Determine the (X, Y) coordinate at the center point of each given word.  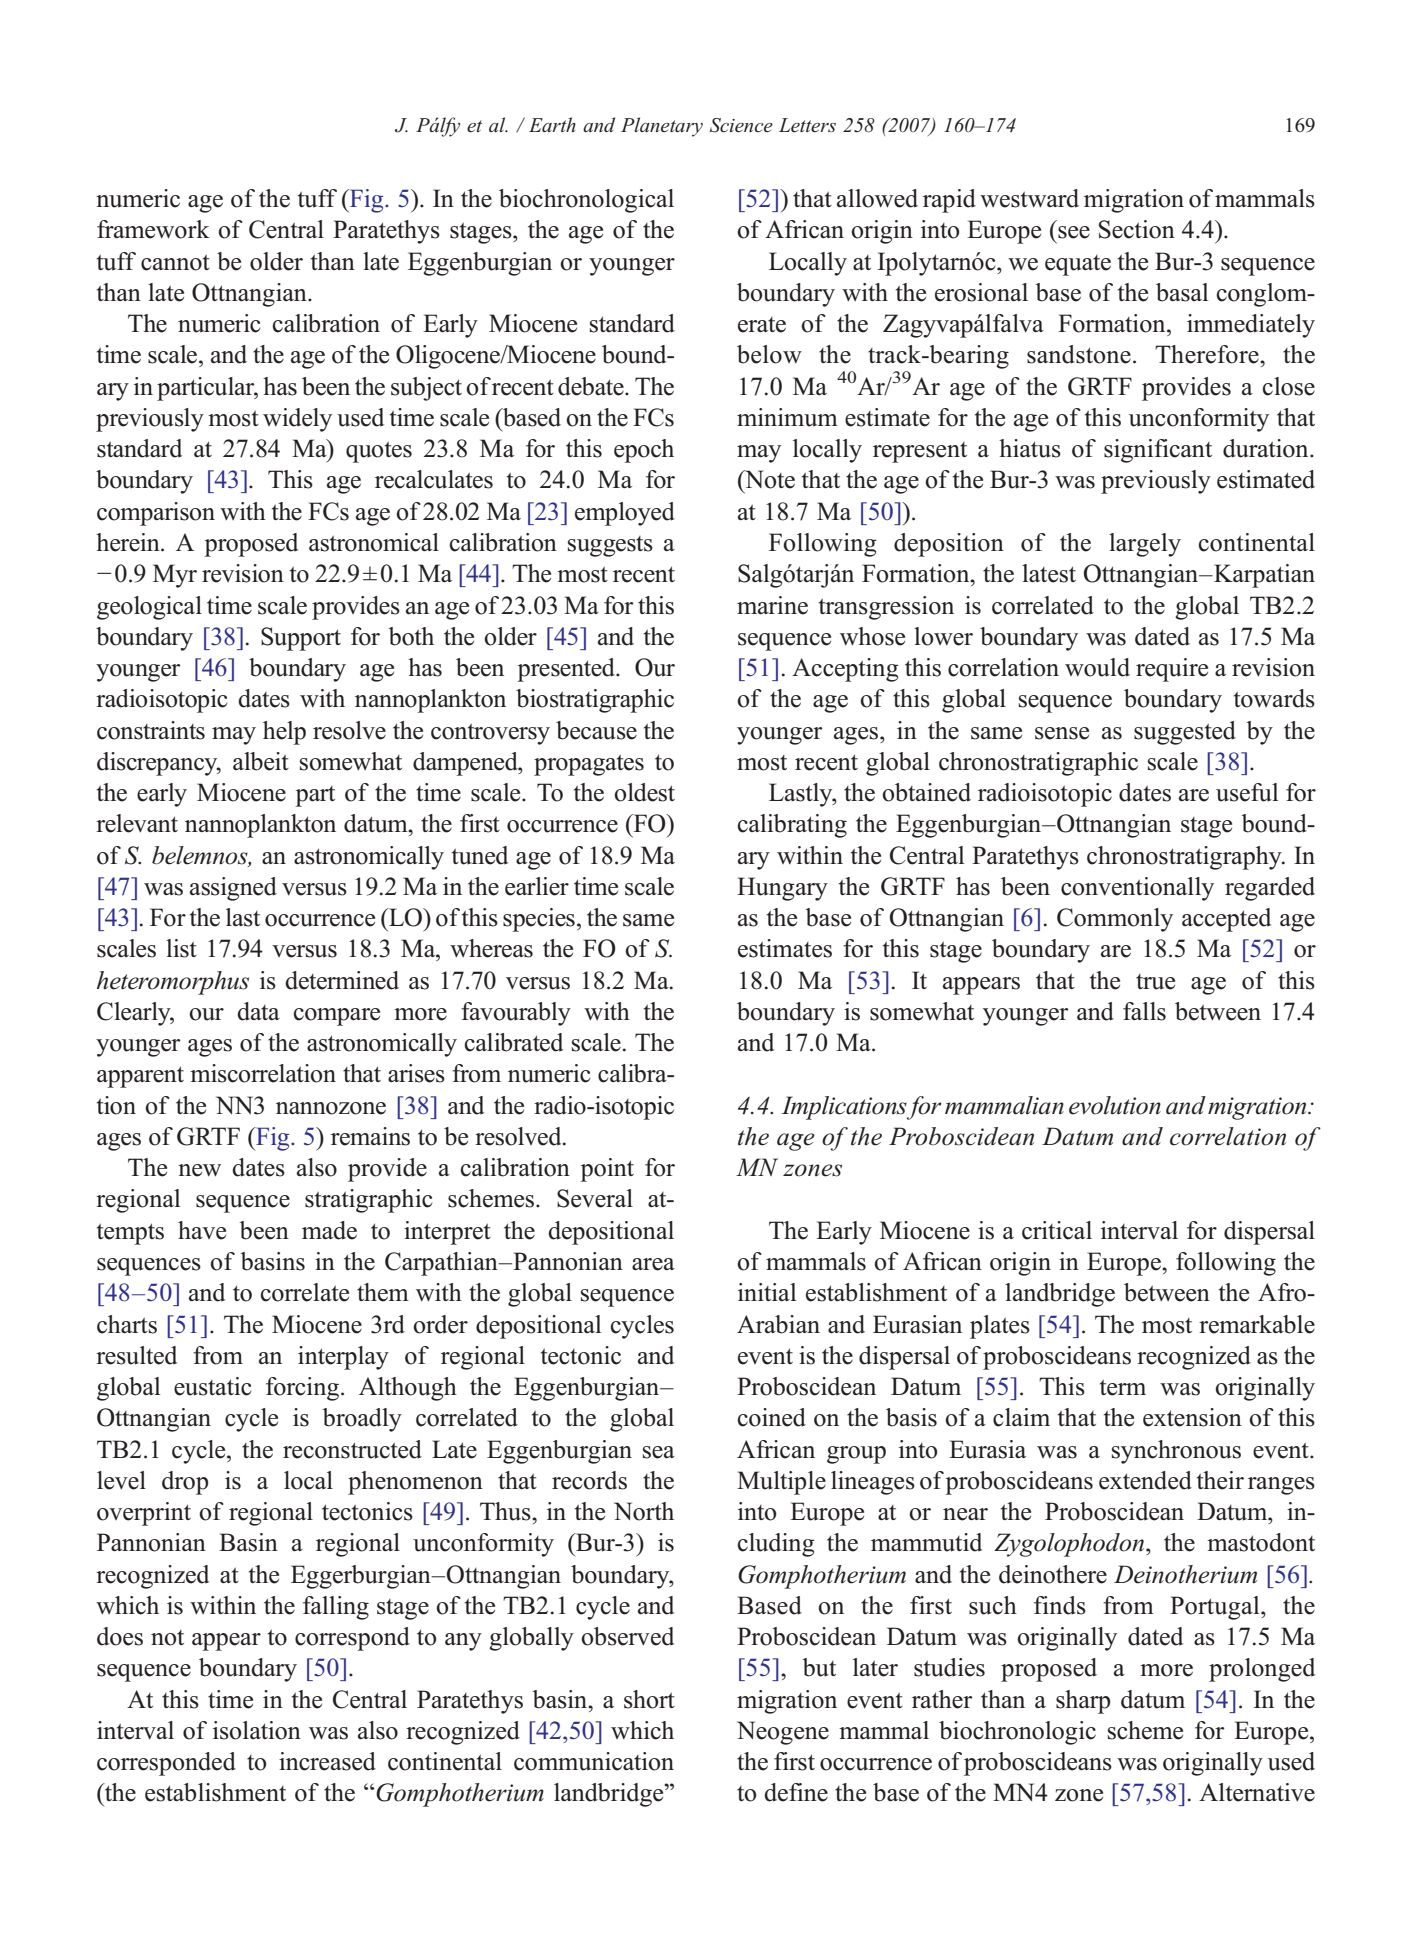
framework (153, 229)
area (653, 1264)
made (329, 1230)
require (1172, 670)
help (284, 733)
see (1074, 232)
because (596, 730)
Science (741, 125)
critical (1057, 1230)
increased (327, 1761)
